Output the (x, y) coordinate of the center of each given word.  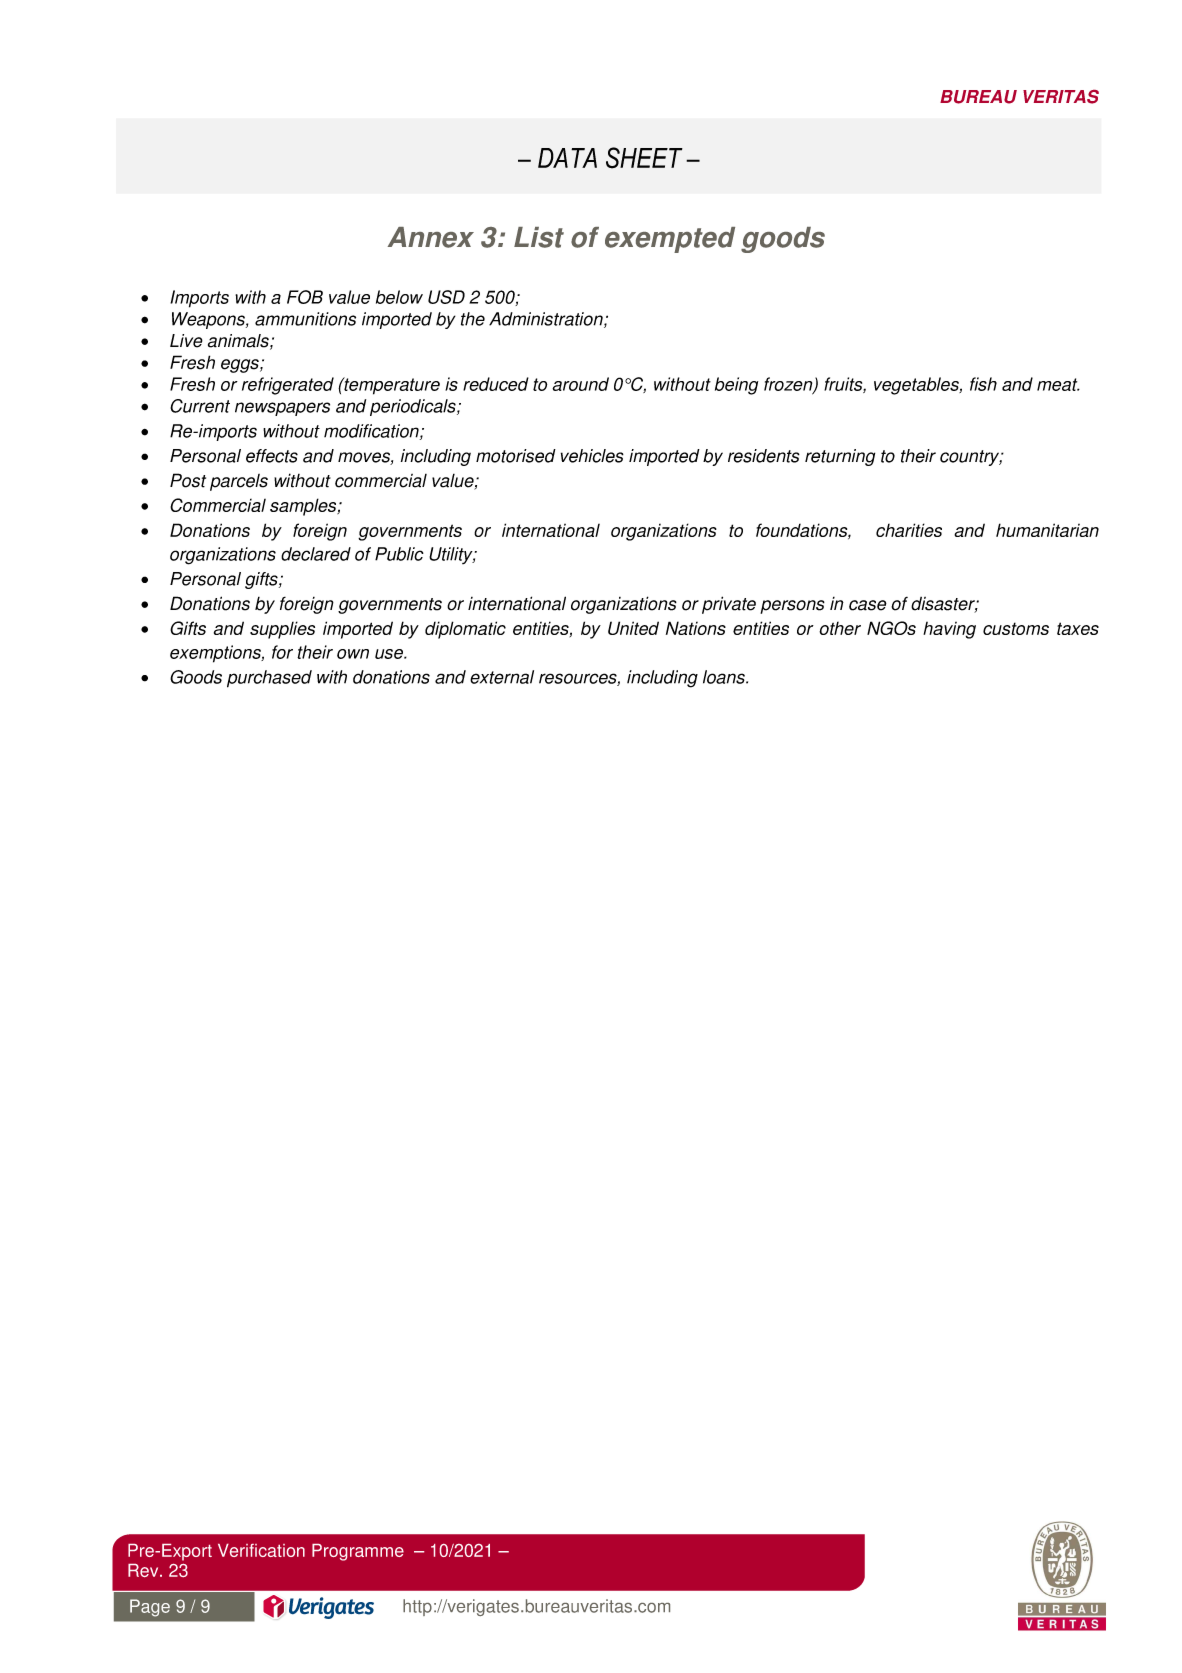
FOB (305, 297)
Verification (261, 1550)
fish (983, 384)
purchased (269, 679)
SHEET (644, 158)
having (949, 630)
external (502, 677)
